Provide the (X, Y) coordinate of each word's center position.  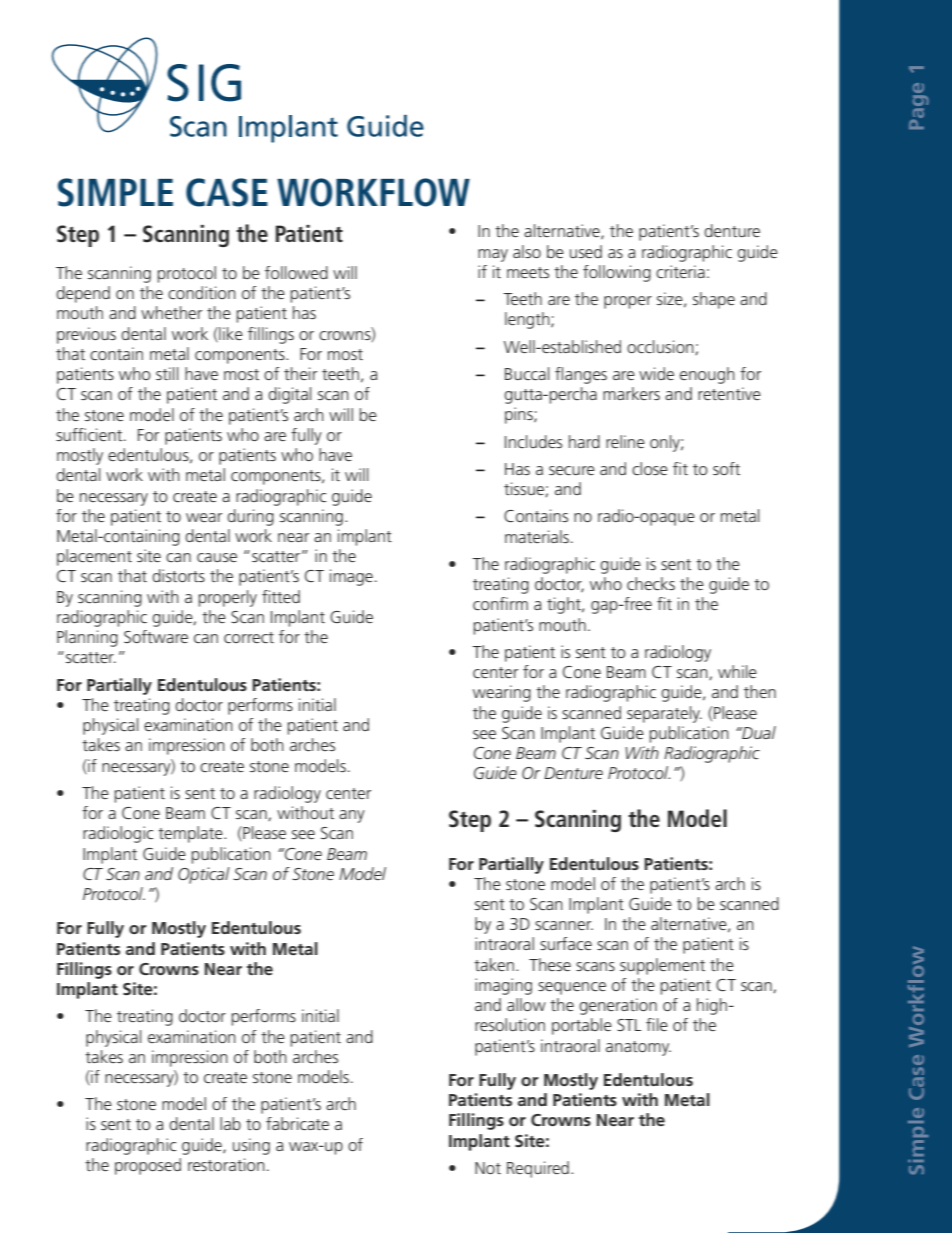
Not (488, 1168)
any (352, 816)
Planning (87, 638)
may (493, 255)
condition (202, 292)
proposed (148, 1166)
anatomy (638, 1048)
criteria (680, 271)
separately (664, 714)
